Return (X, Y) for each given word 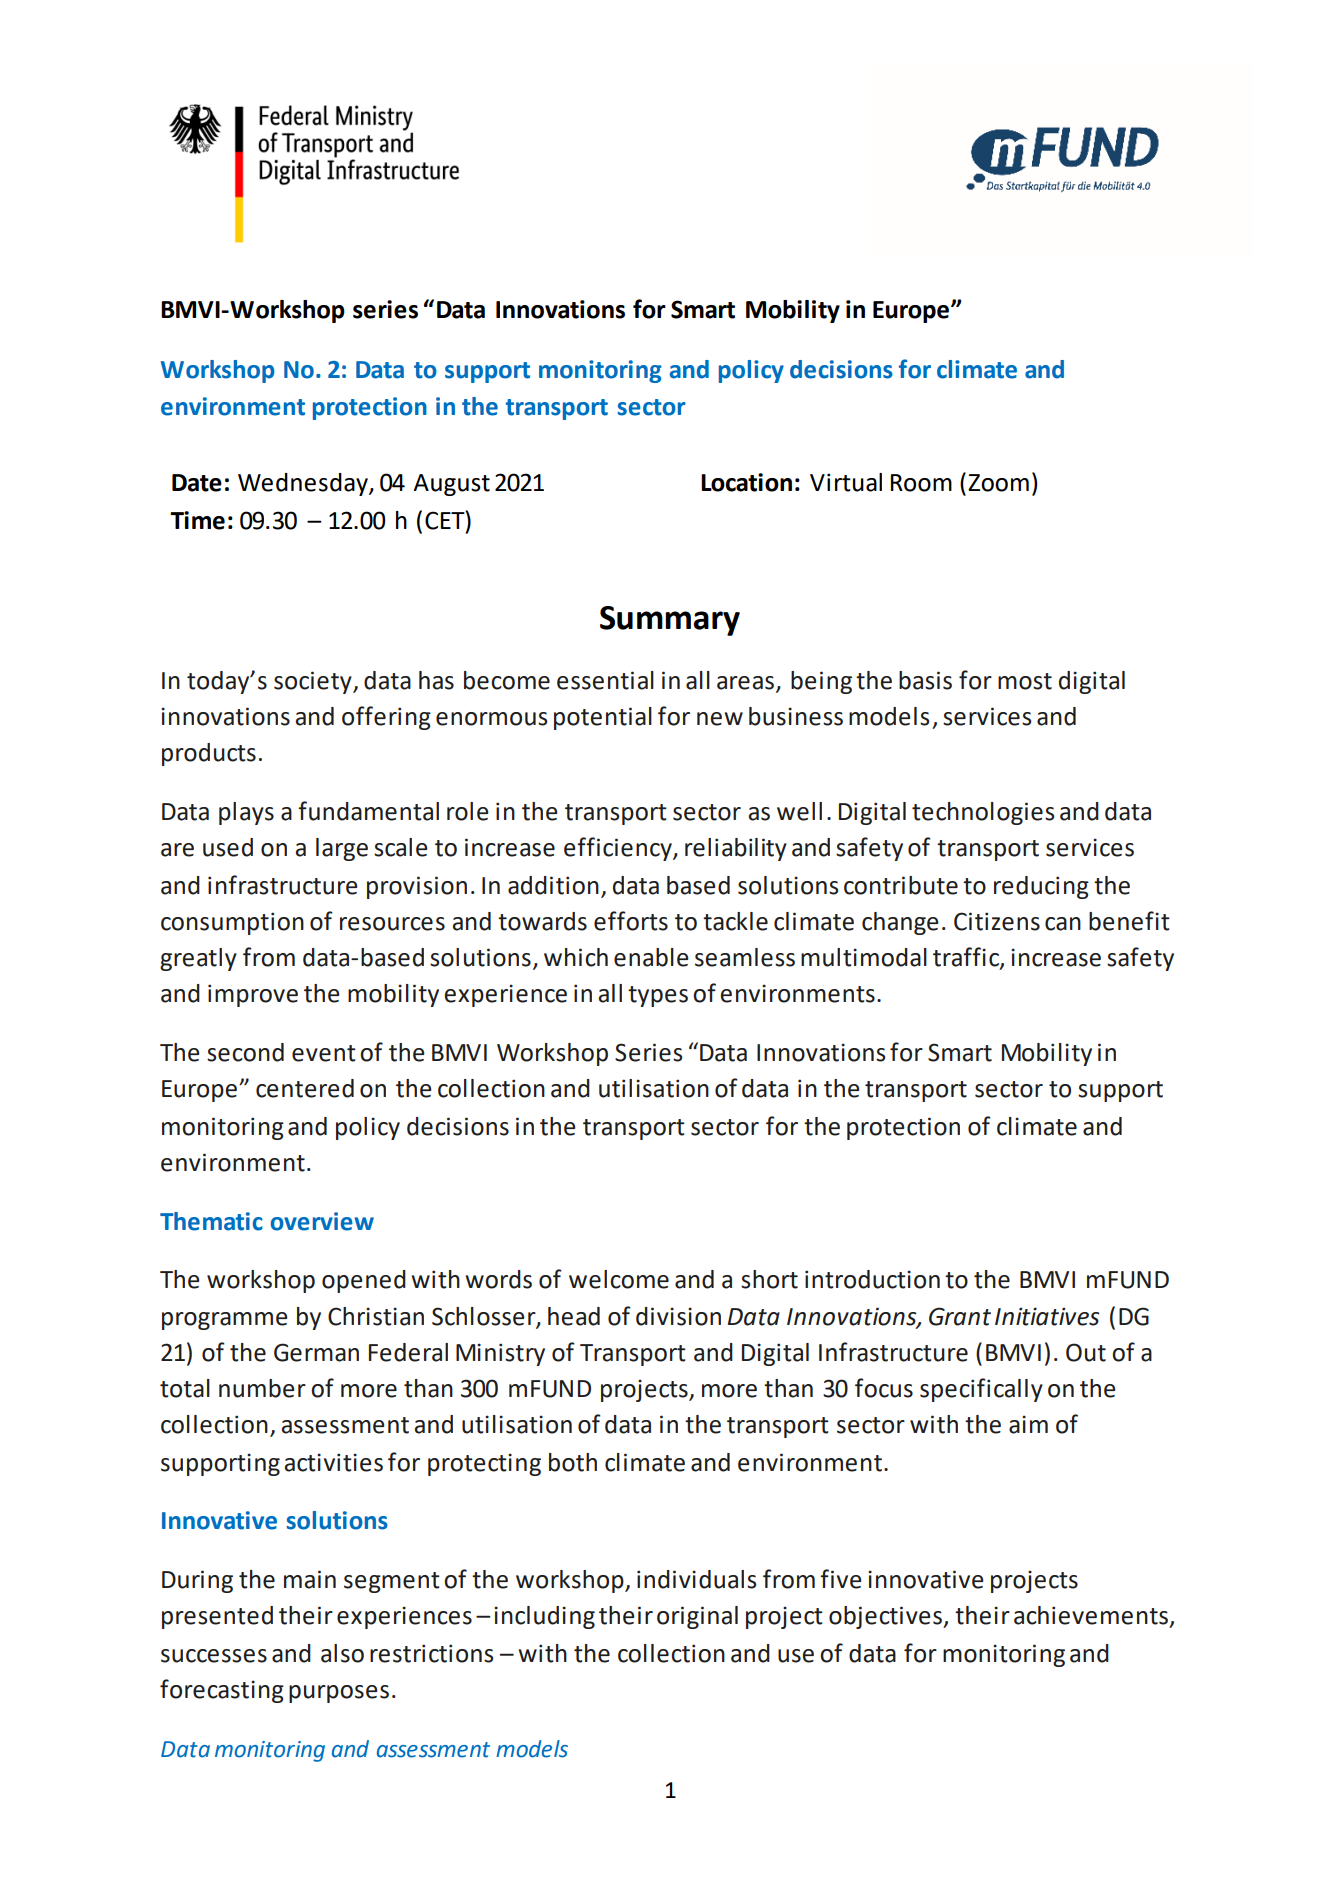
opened (364, 1281)
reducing (1041, 887)
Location (746, 482)
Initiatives (1047, 1316)
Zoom (998, 483)
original (697, 1617)
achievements (1091, 1615)
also (342, 1653)
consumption (232, 923)
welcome (619, 1279)
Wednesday (304, 484)
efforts (631, 921)
